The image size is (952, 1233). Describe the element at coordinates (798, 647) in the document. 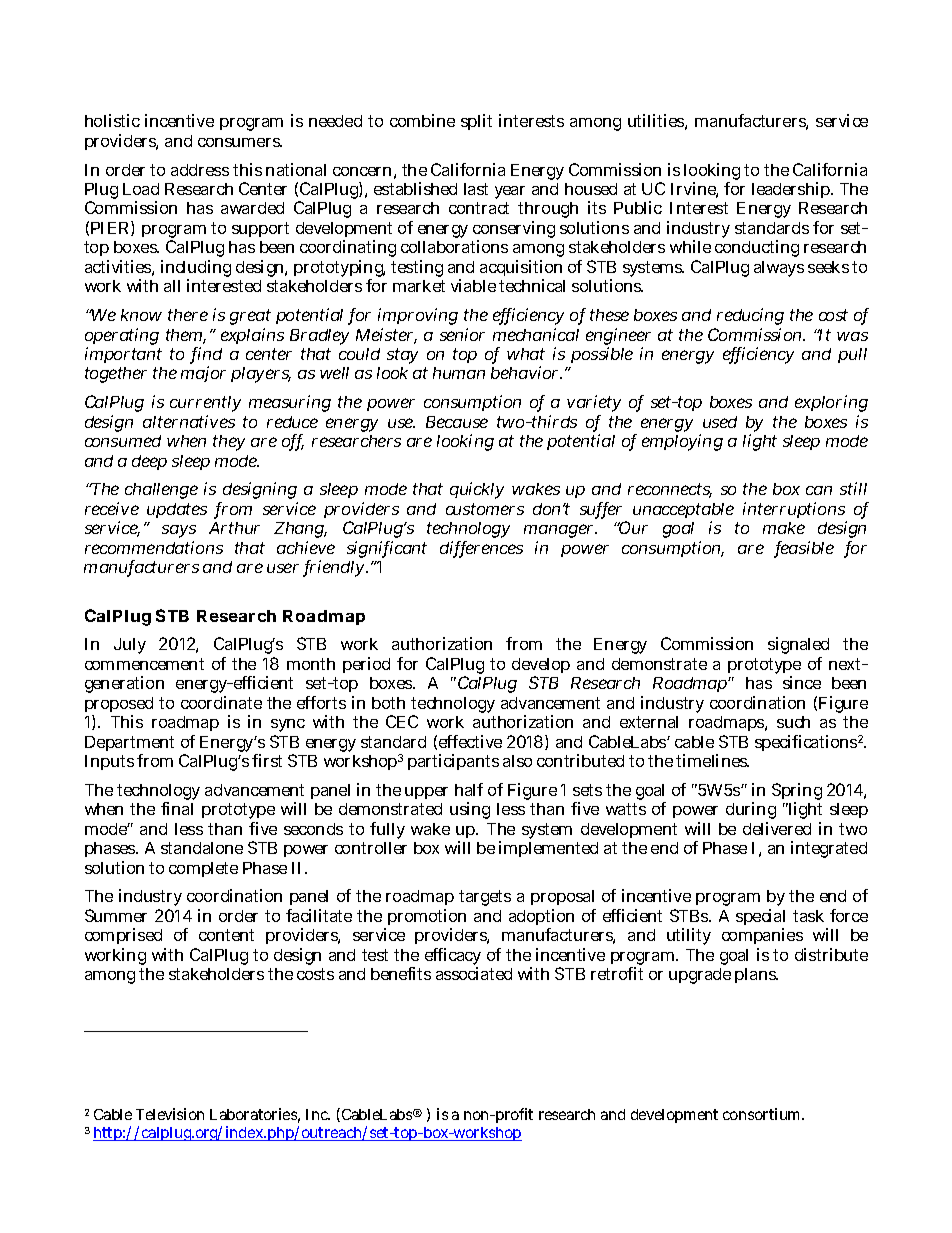

I see `signaled` at that location.
